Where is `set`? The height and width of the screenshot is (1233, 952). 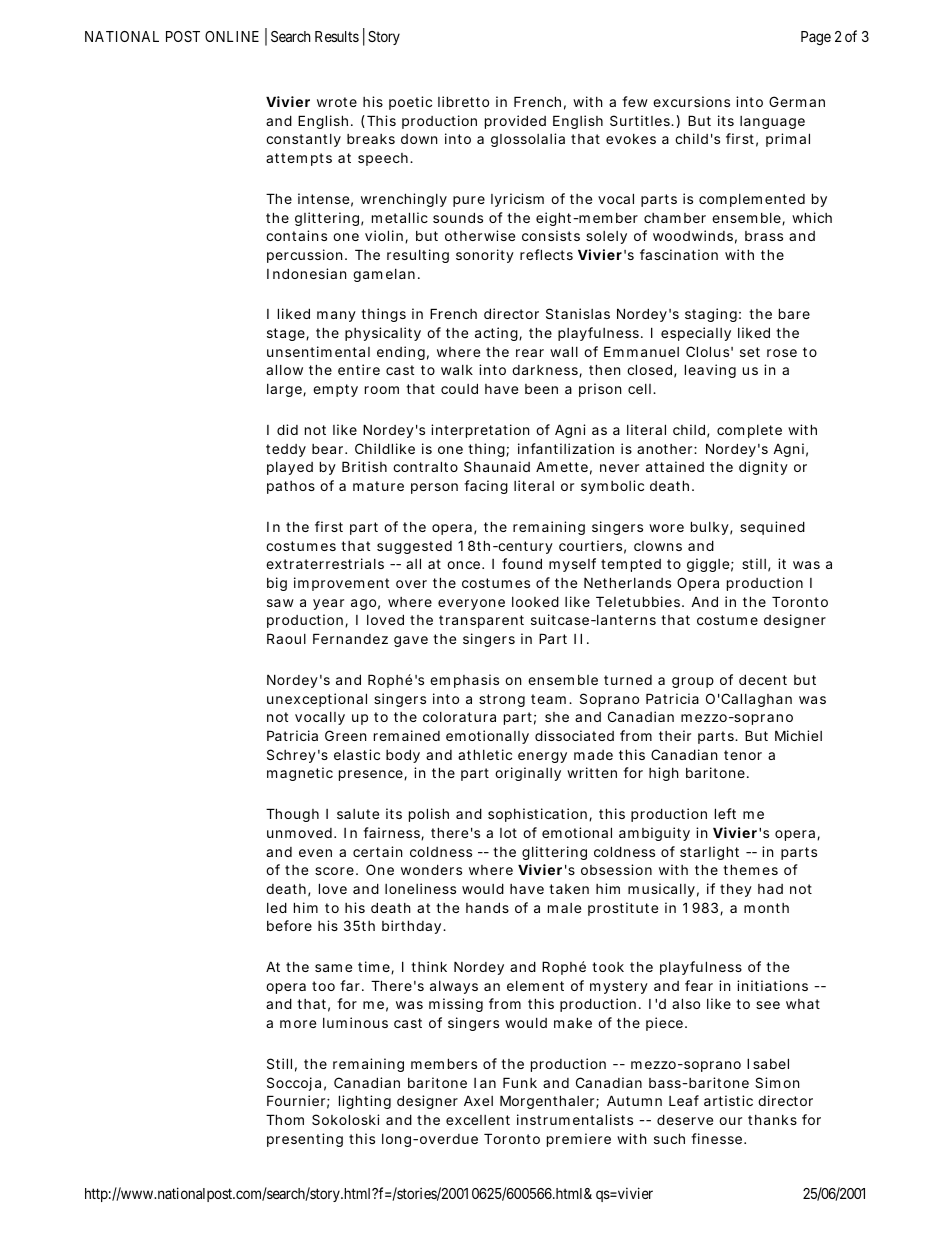 set is located at coordinates (750, 352).
